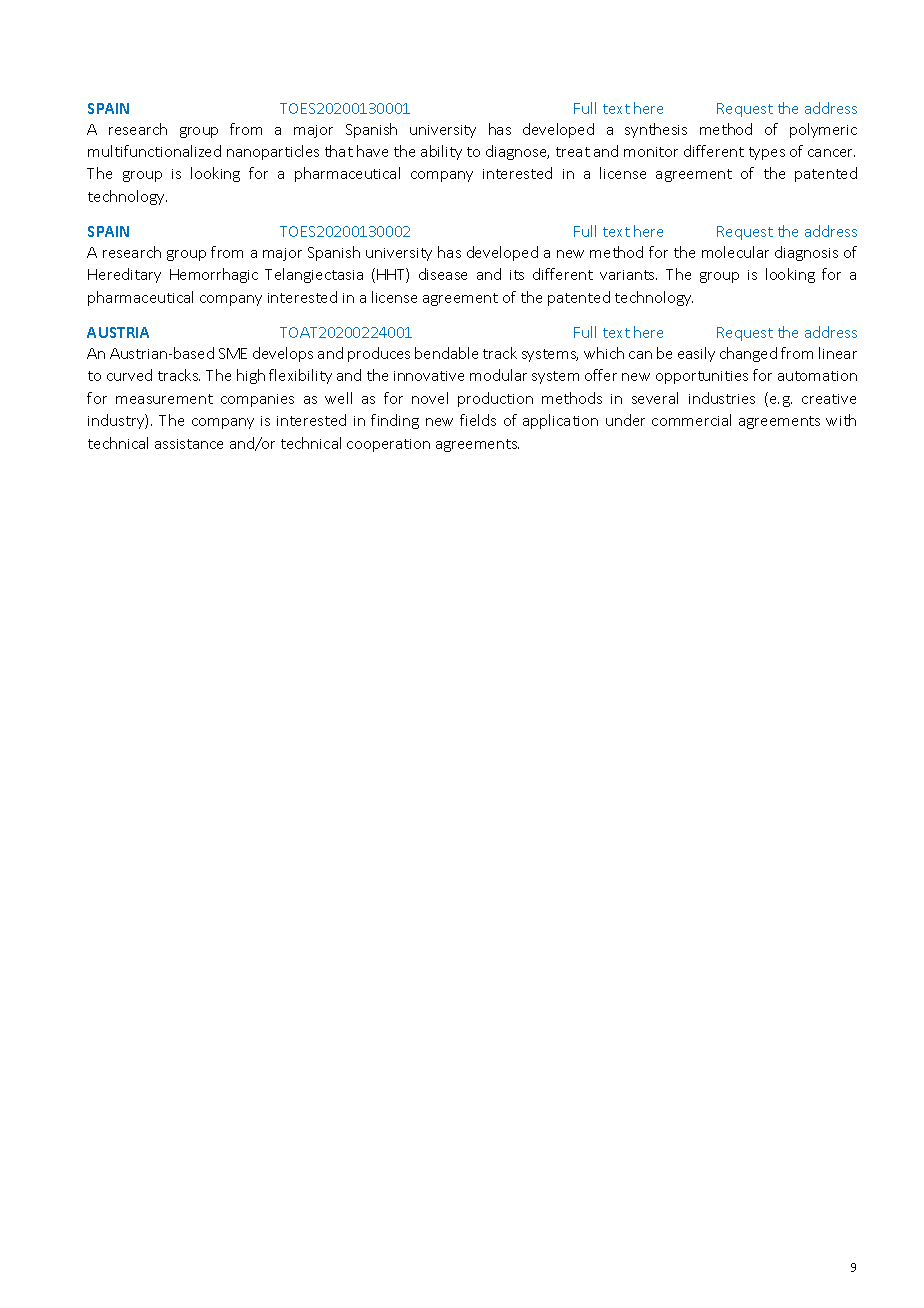 This screenshot has width=924, height=1308. I want to click on SME, so click(233, 353).
